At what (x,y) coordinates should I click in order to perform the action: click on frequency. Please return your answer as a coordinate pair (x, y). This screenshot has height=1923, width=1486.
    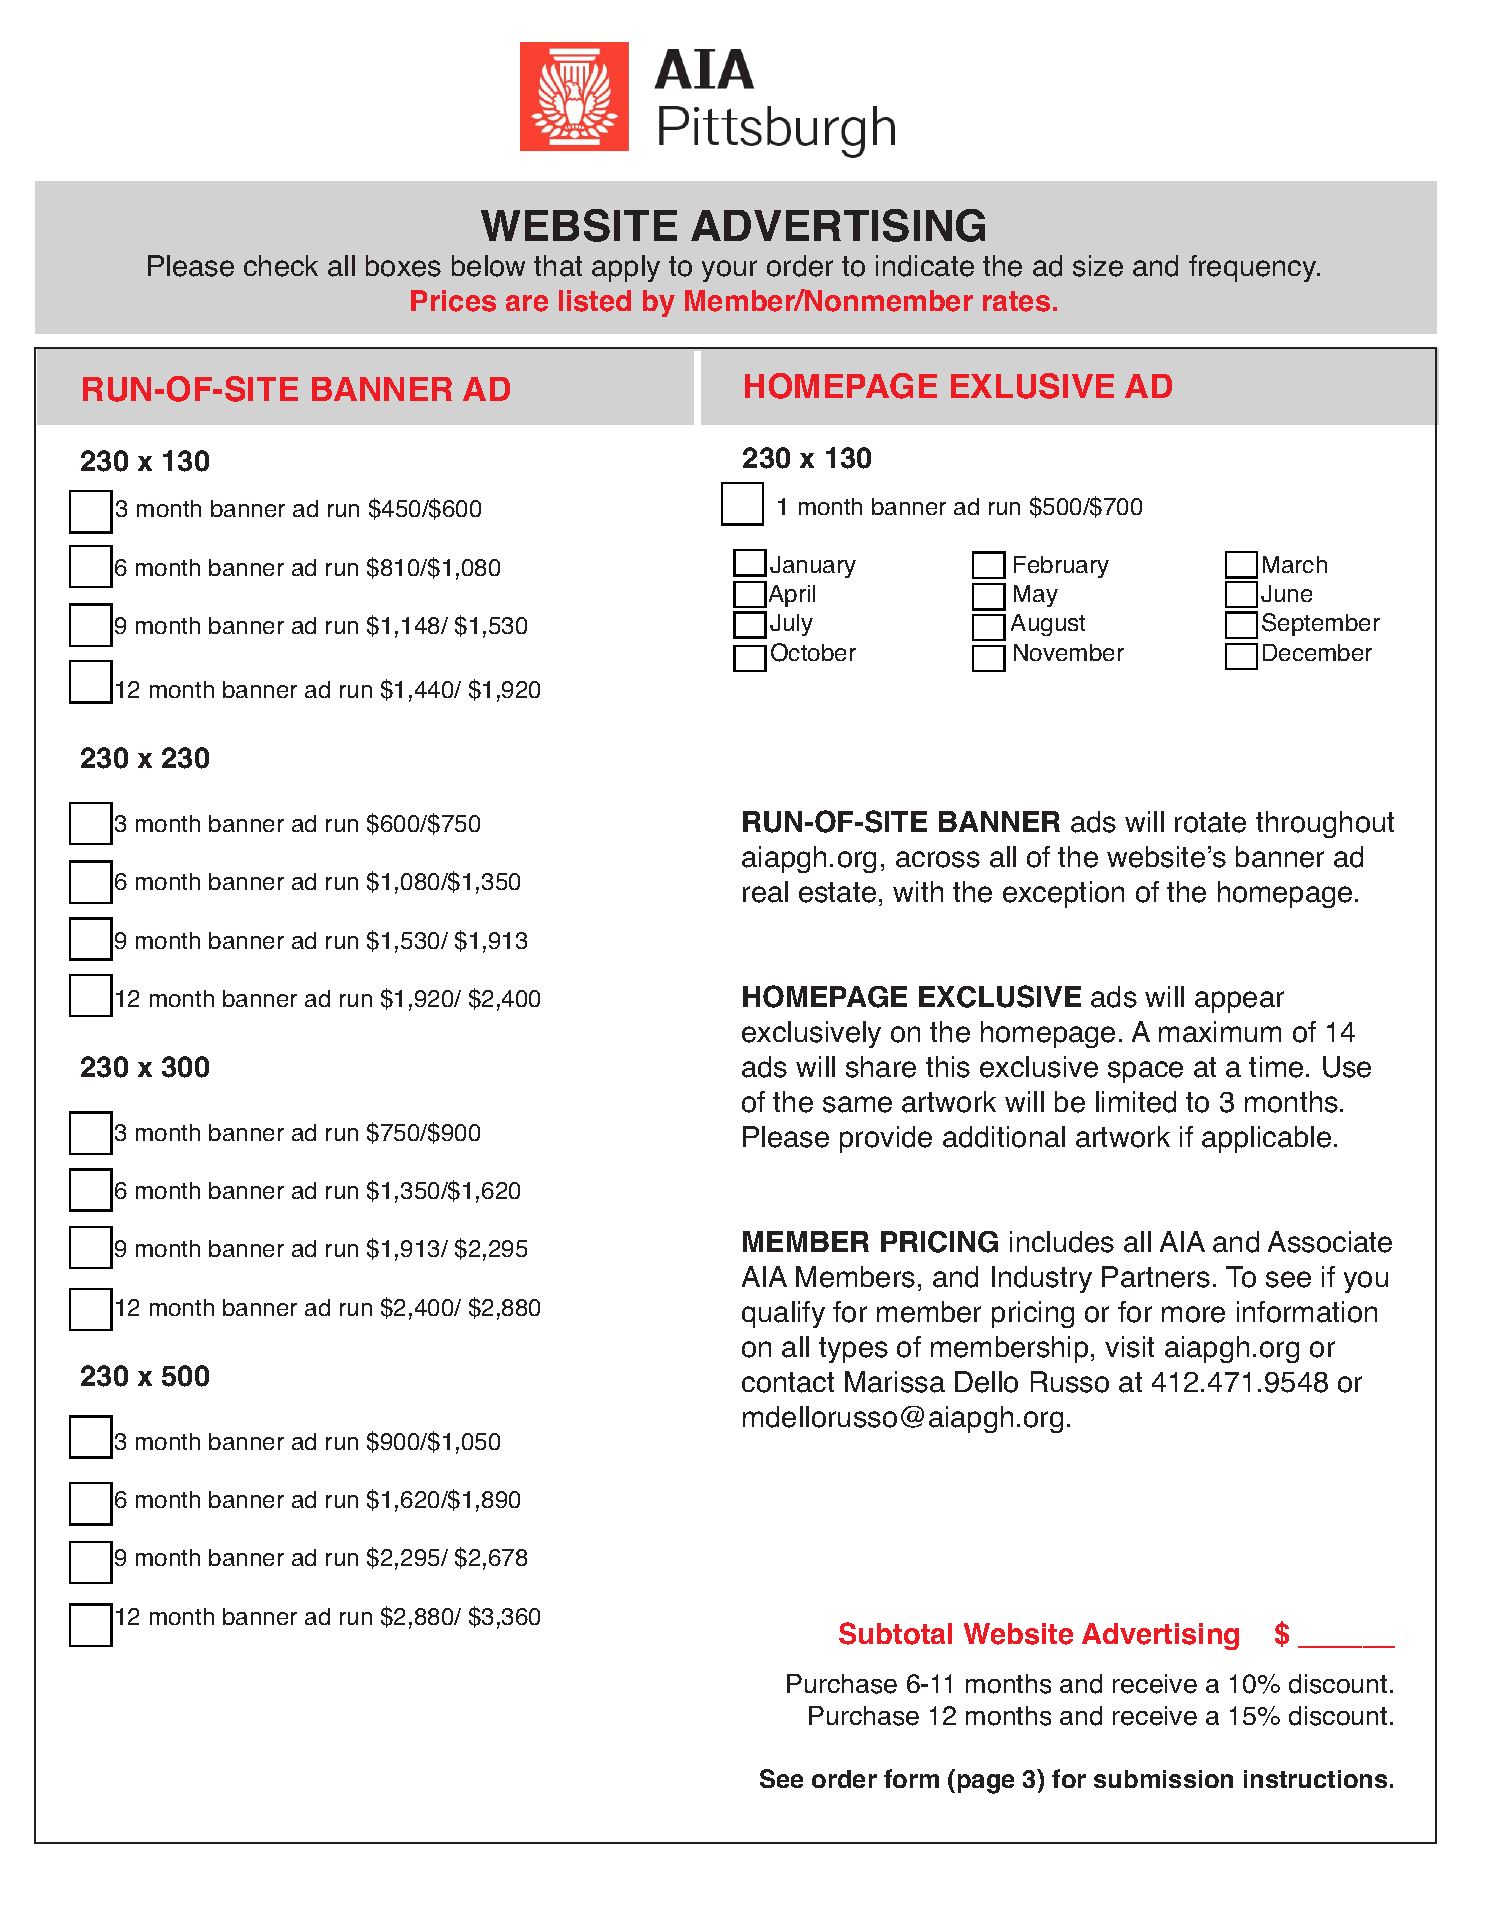
    Looking at the image, I should click on (1254, 268).
